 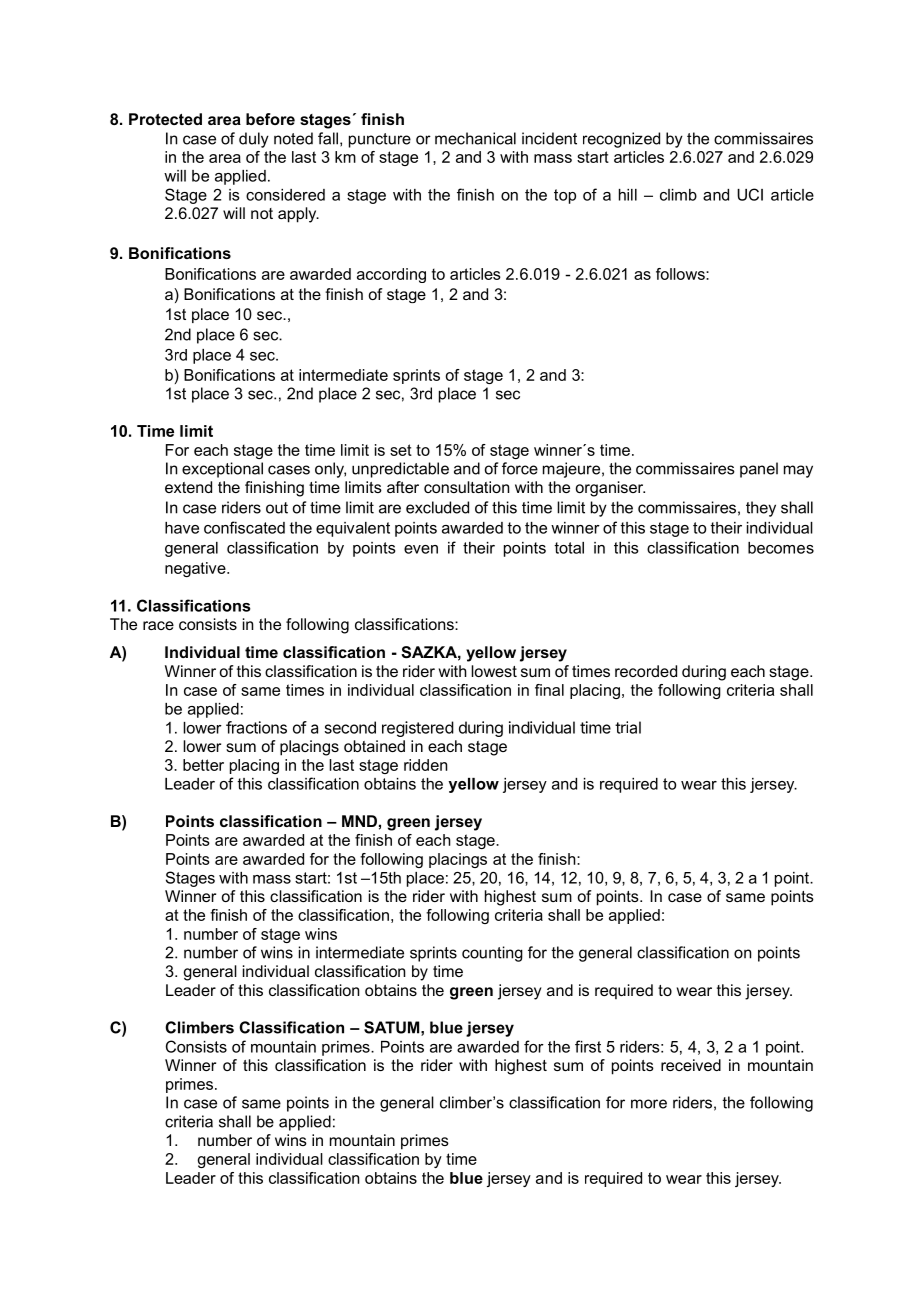 What do you see at coordinates (475, 138) in the screenshot?
I see `mechanical` at bounding box center [475, 138].
